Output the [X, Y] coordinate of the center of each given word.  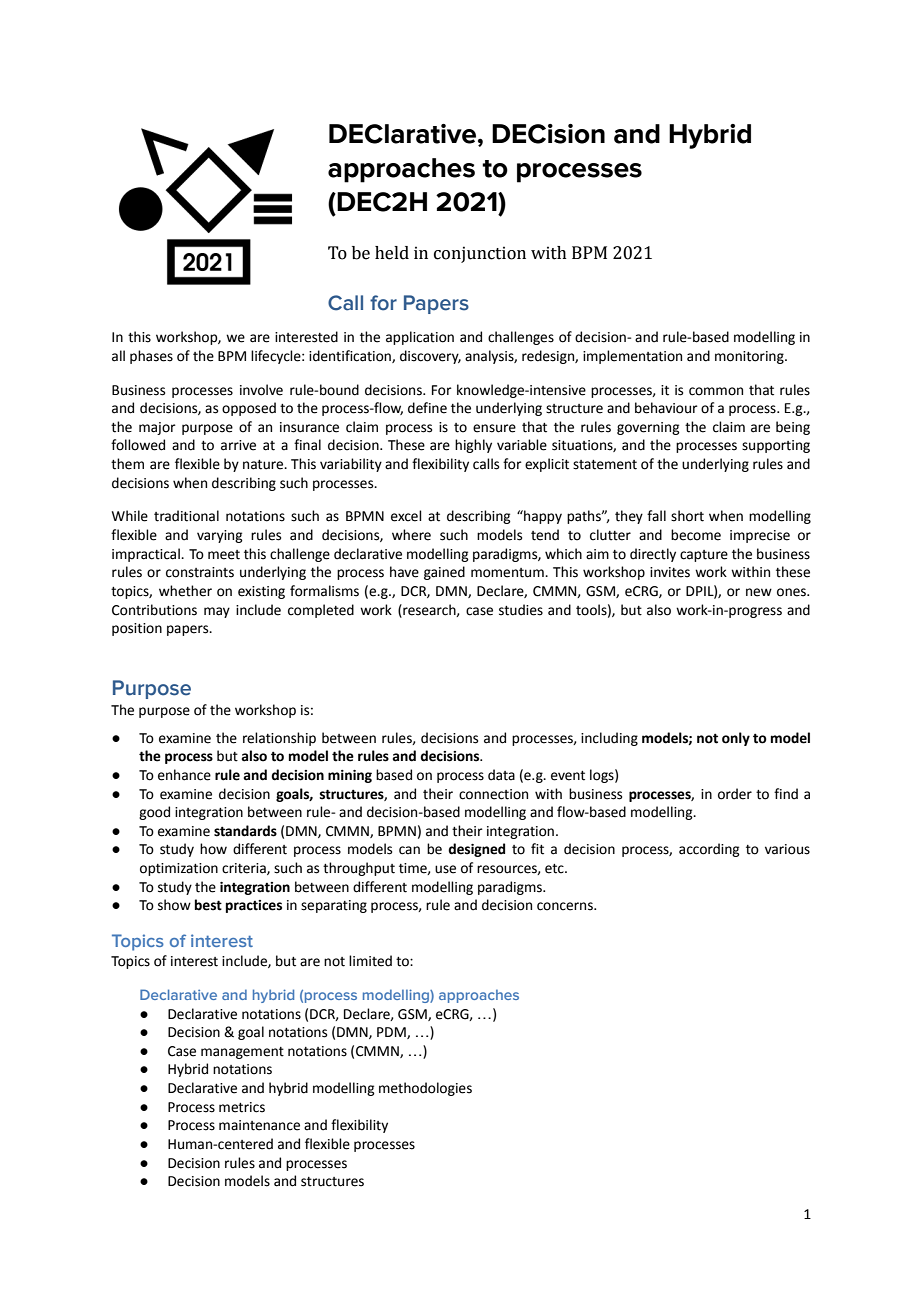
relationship [279, 739]
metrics [242, 1107]
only [736, 739]
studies [521, 610]
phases [151, 357]
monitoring [750, 357]
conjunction [480, 254]
